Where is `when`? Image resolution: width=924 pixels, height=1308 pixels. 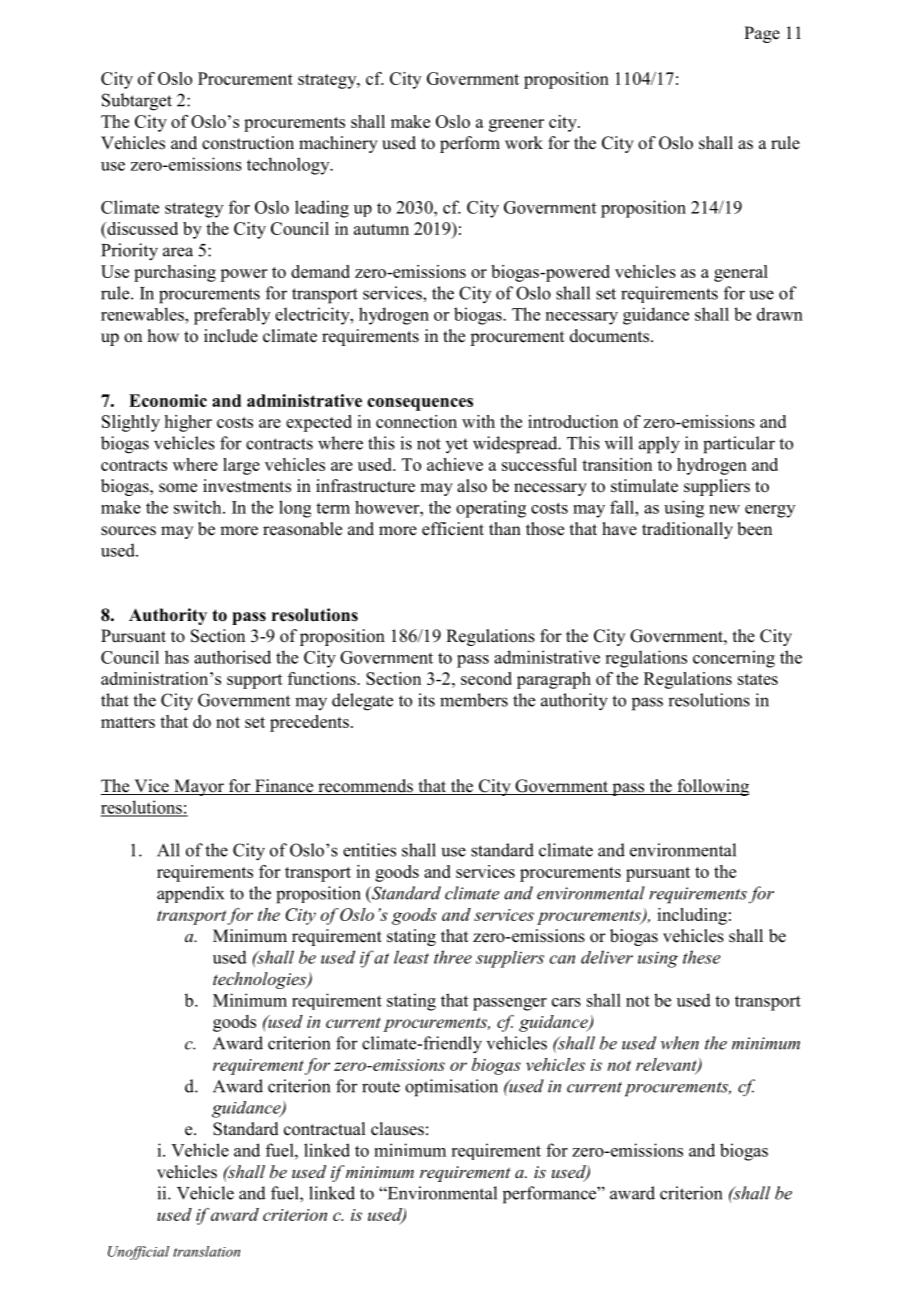 when is located at coordinates (680, 1043).
